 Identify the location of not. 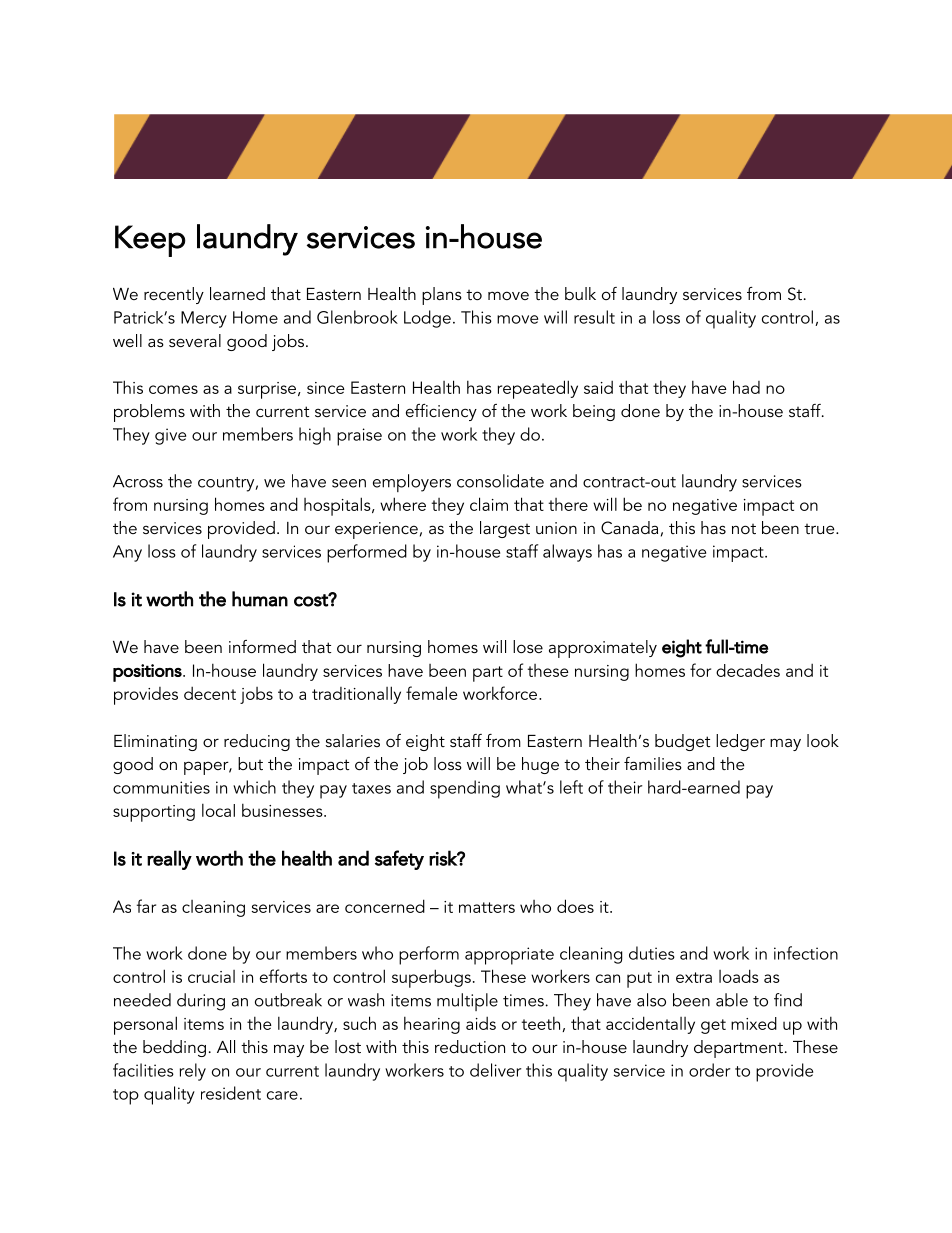
(744, 529).
